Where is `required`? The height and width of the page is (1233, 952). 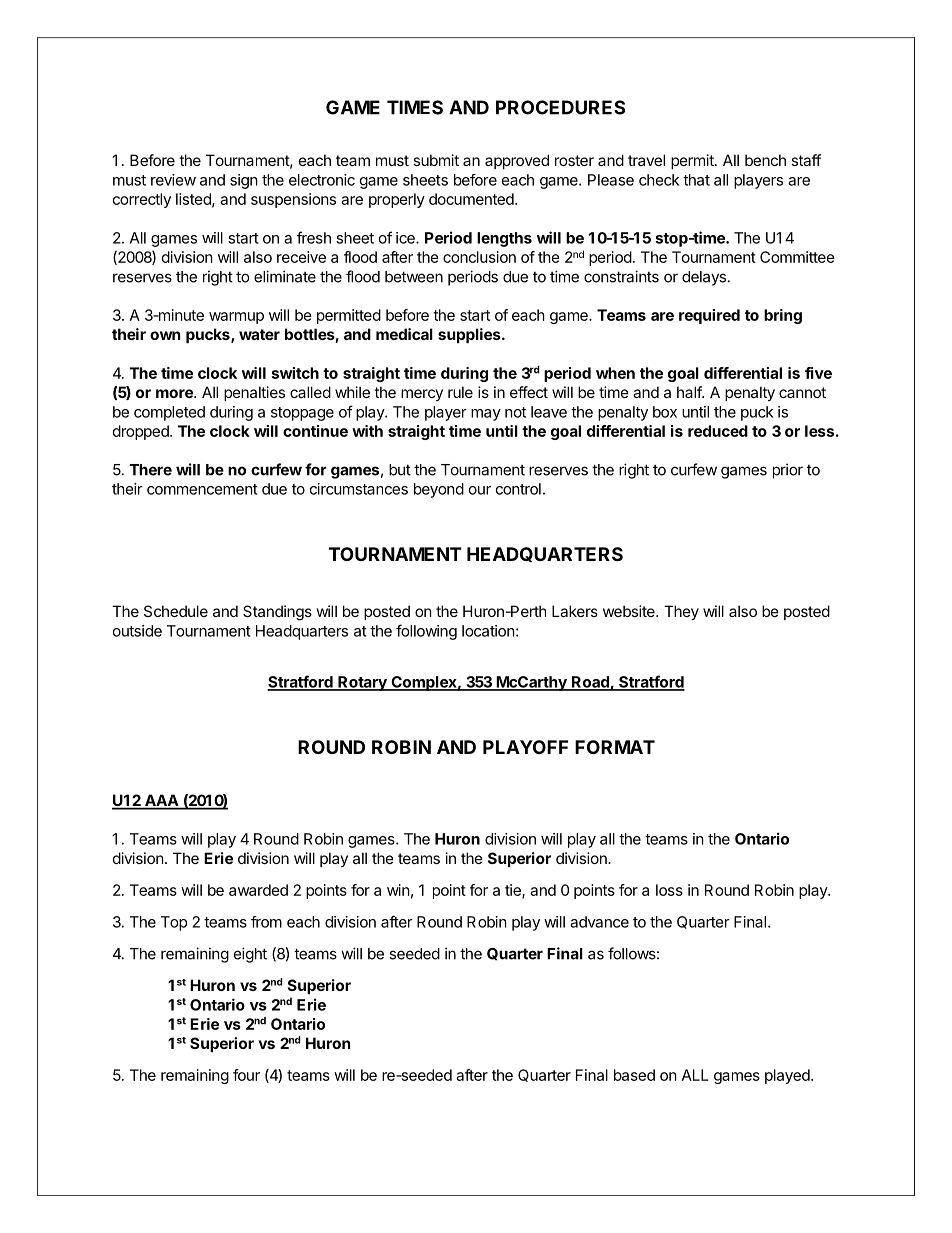
required is located at coordinates (709, 316).
